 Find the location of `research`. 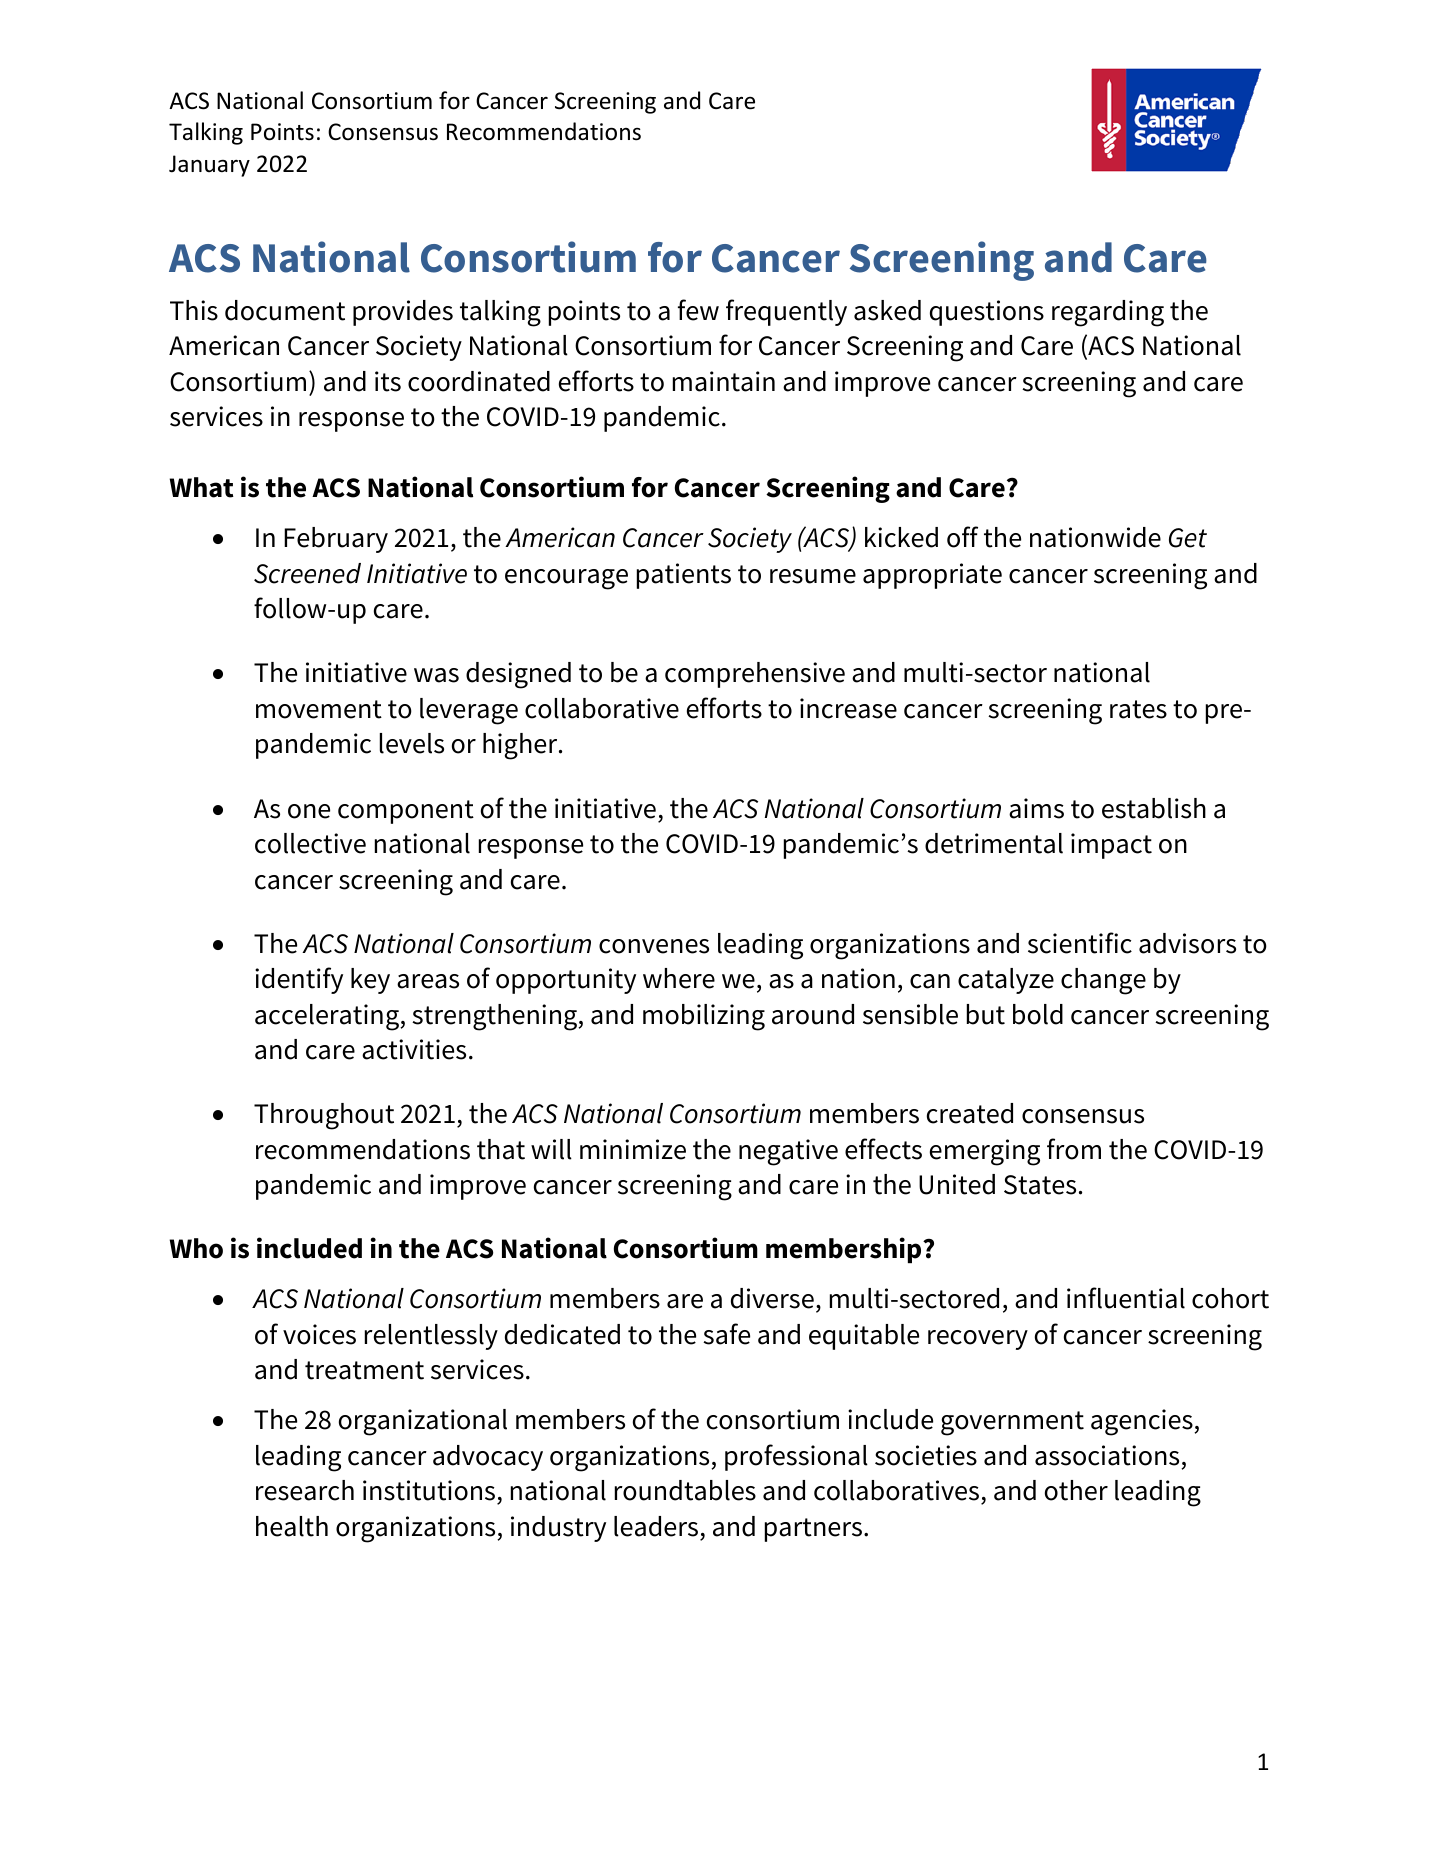

research is located at coordinates (305, 1490).
